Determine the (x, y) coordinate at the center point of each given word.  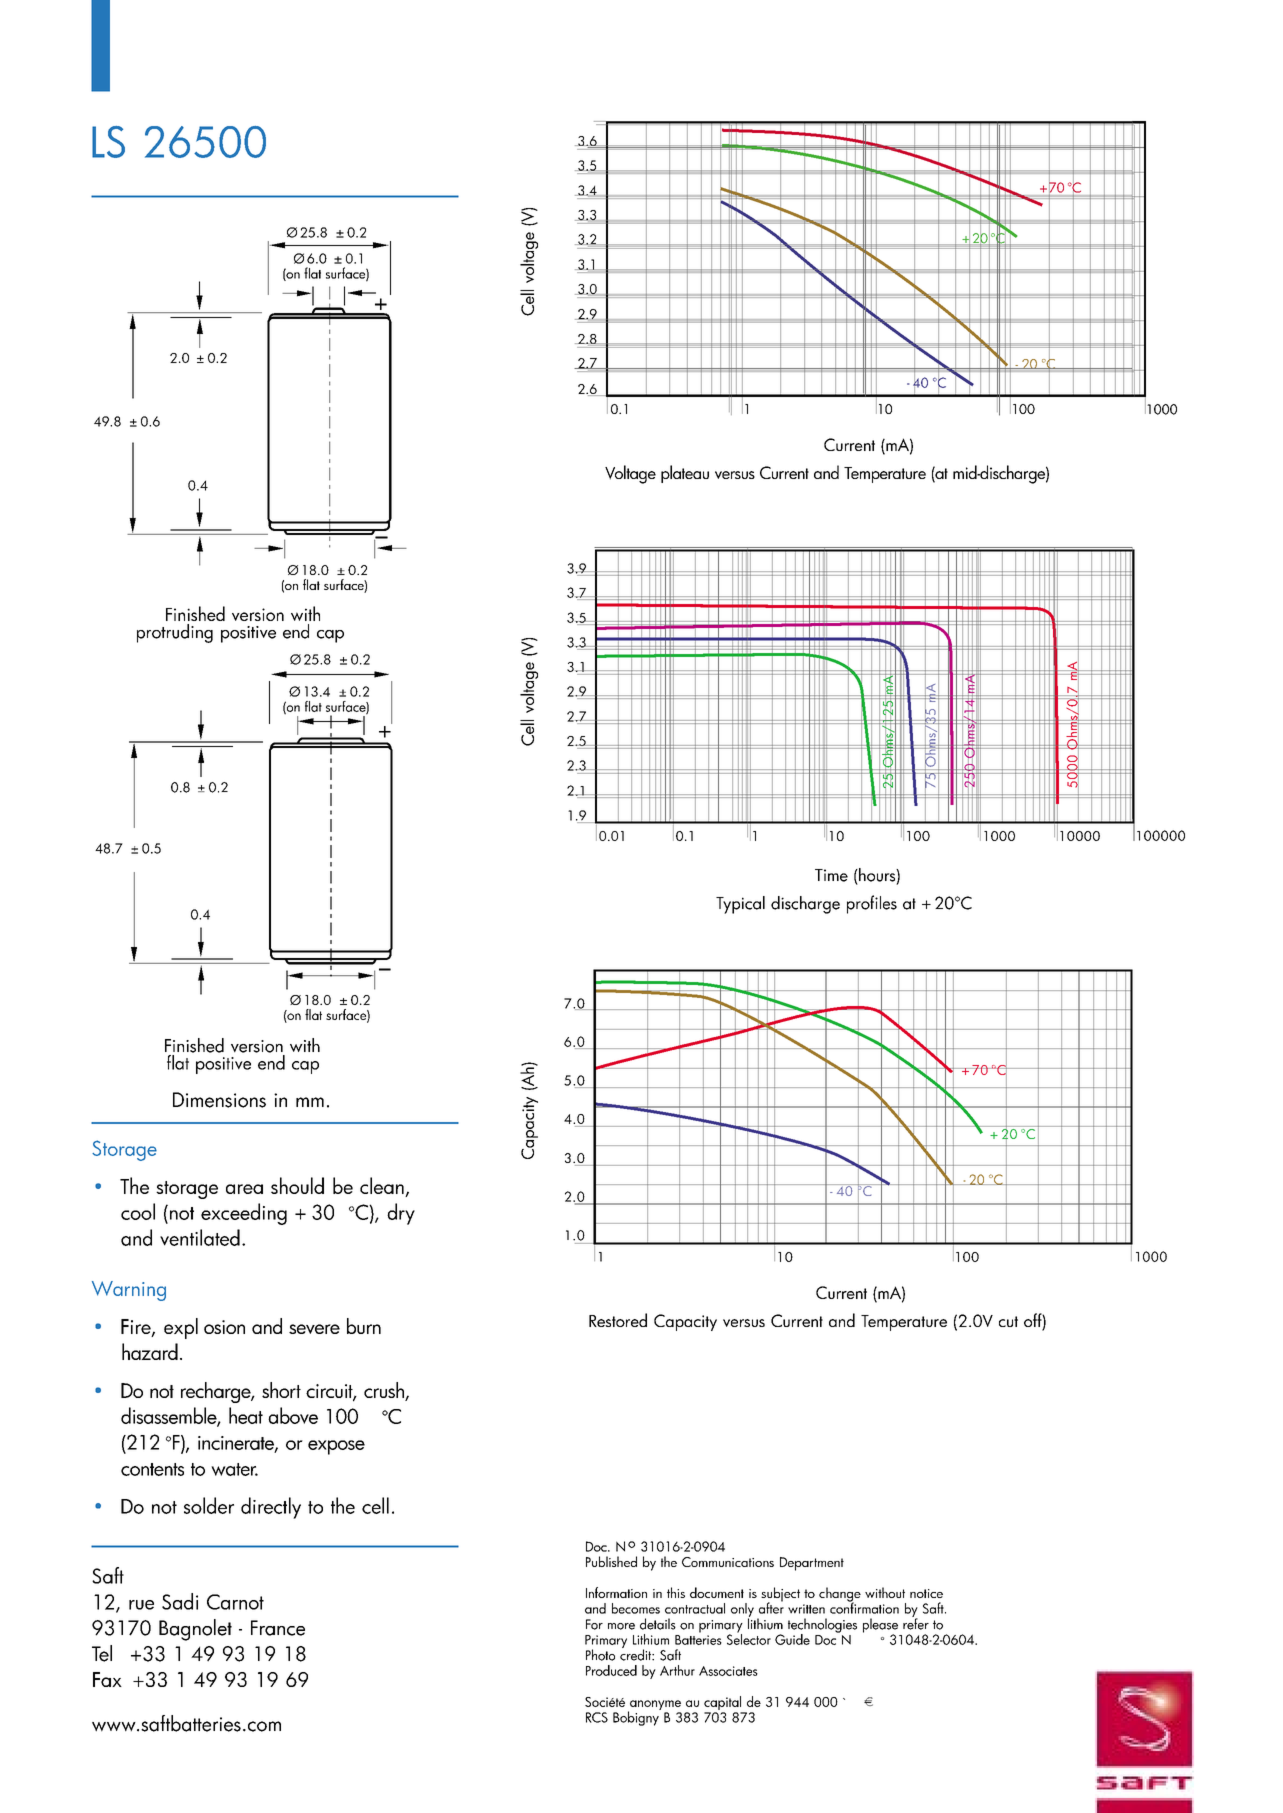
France (278, 1628)
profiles (872, 904)
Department (812, 1564)
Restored (618, 1320)
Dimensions (219, 1100)
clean (382, 1185)
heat (246, 1415)
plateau (685, 474)
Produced (611, 1670)
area (244, 1189)
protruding (175, 633)
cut (1008, 1321)
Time (831, 875)
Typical (740, 905)
